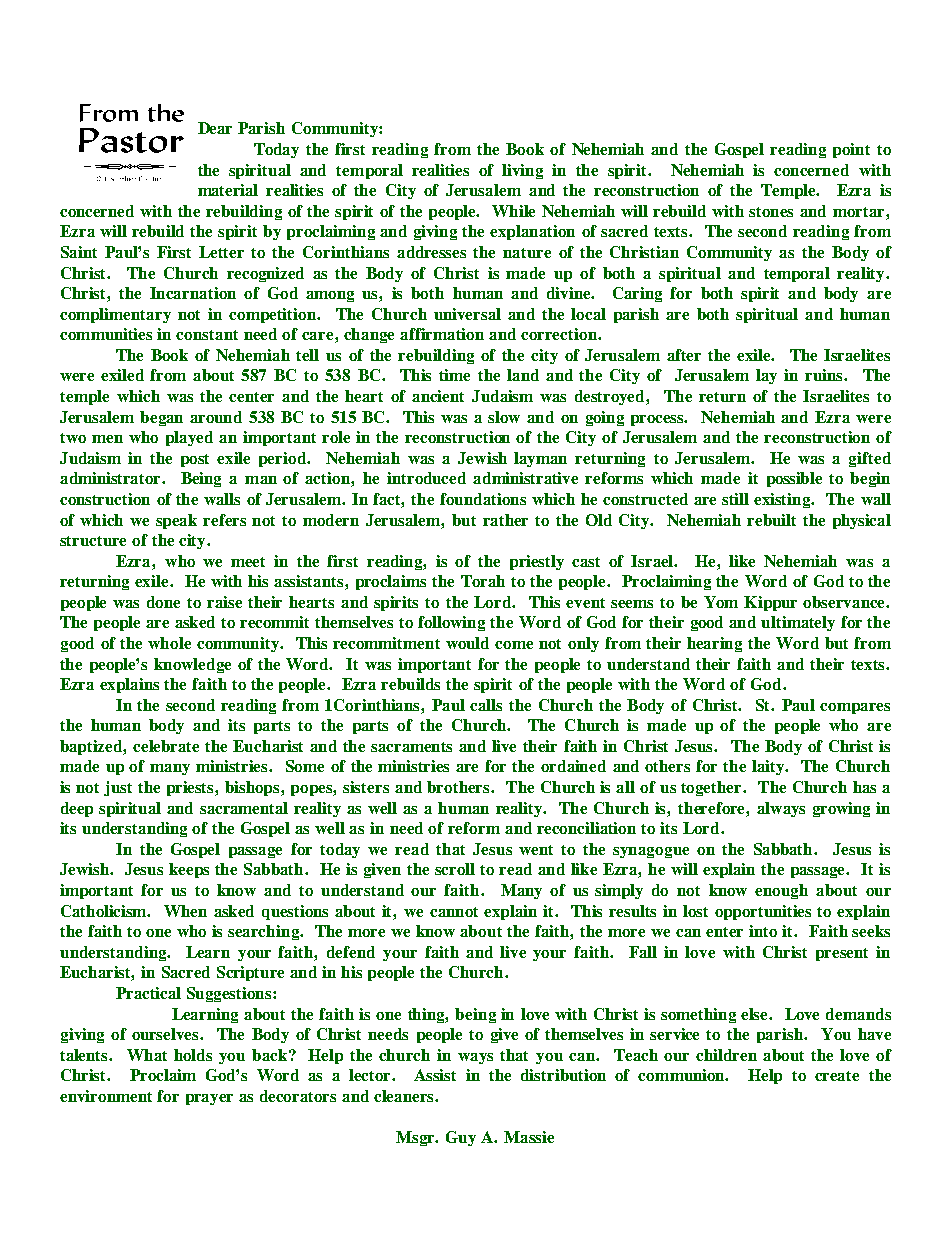 Image resolution: width=952 pixels, height=1233 pixels. What do you see at coordinates (215, 128) in the screenshot?
I see `Dear` at bounding box center [215, 128].
